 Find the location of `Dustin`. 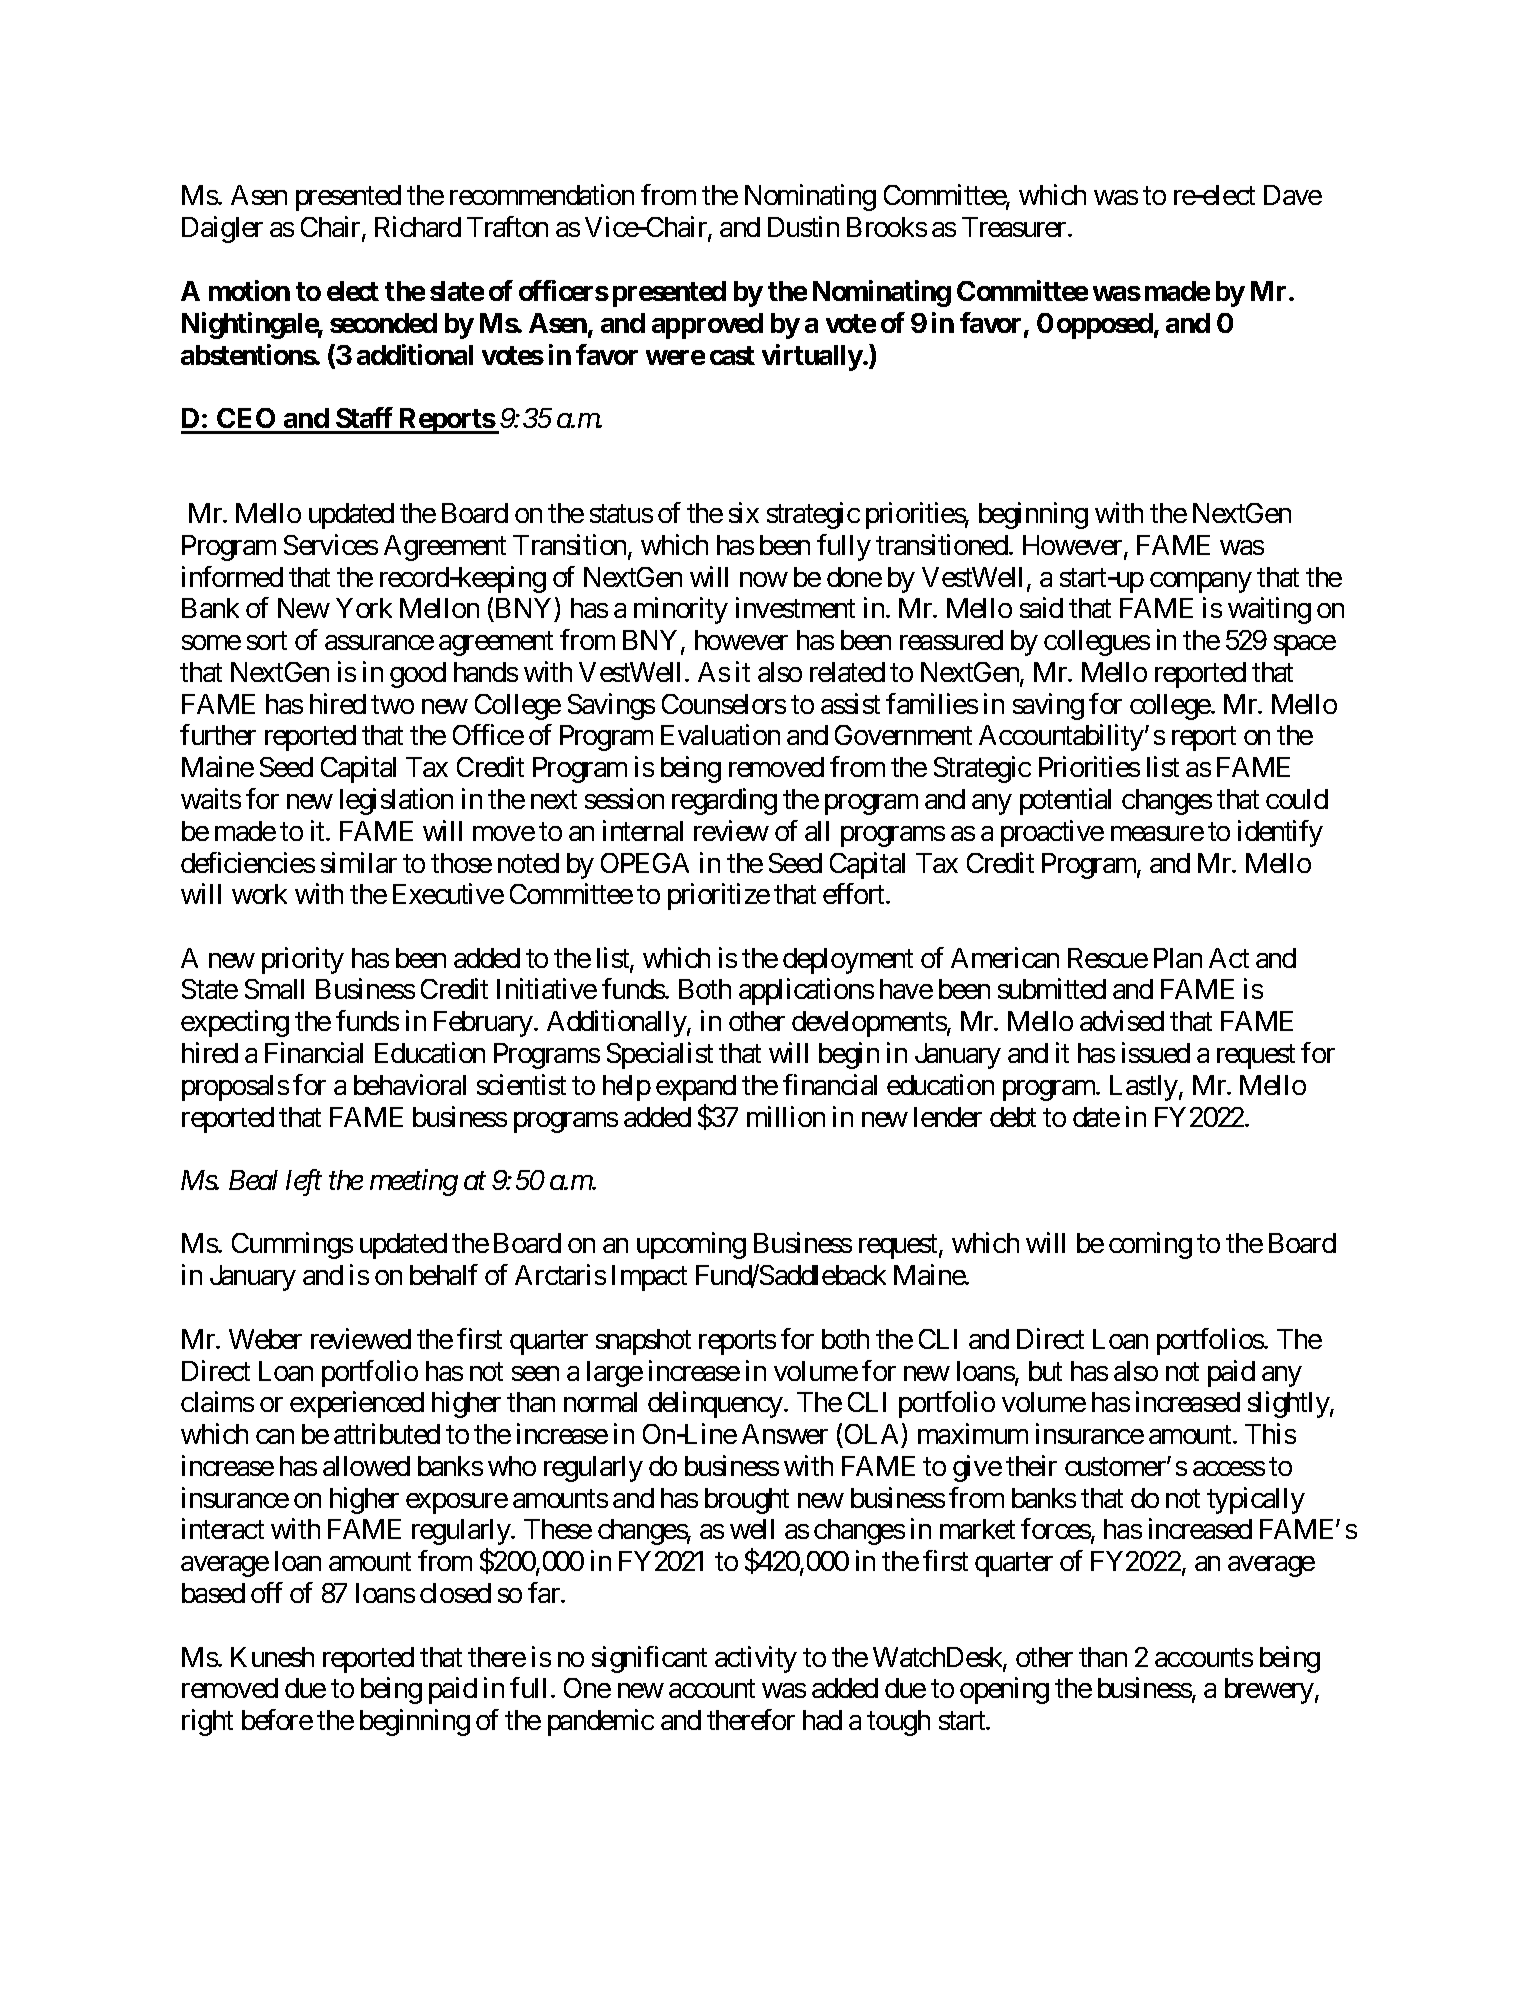

Dustin is located at coordinates (803, 226).
